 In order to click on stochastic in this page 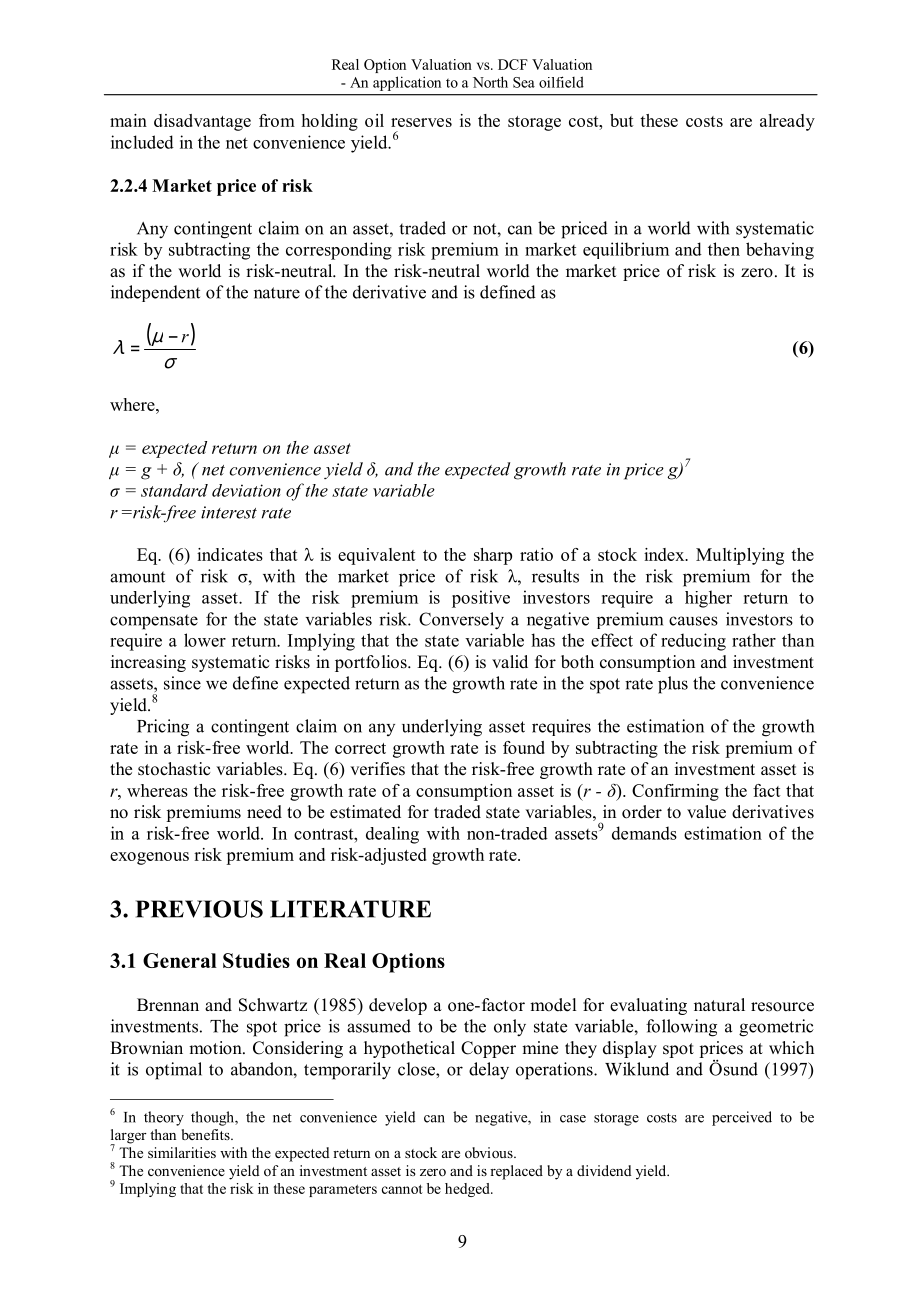, I will do `click(174, 769)`.
